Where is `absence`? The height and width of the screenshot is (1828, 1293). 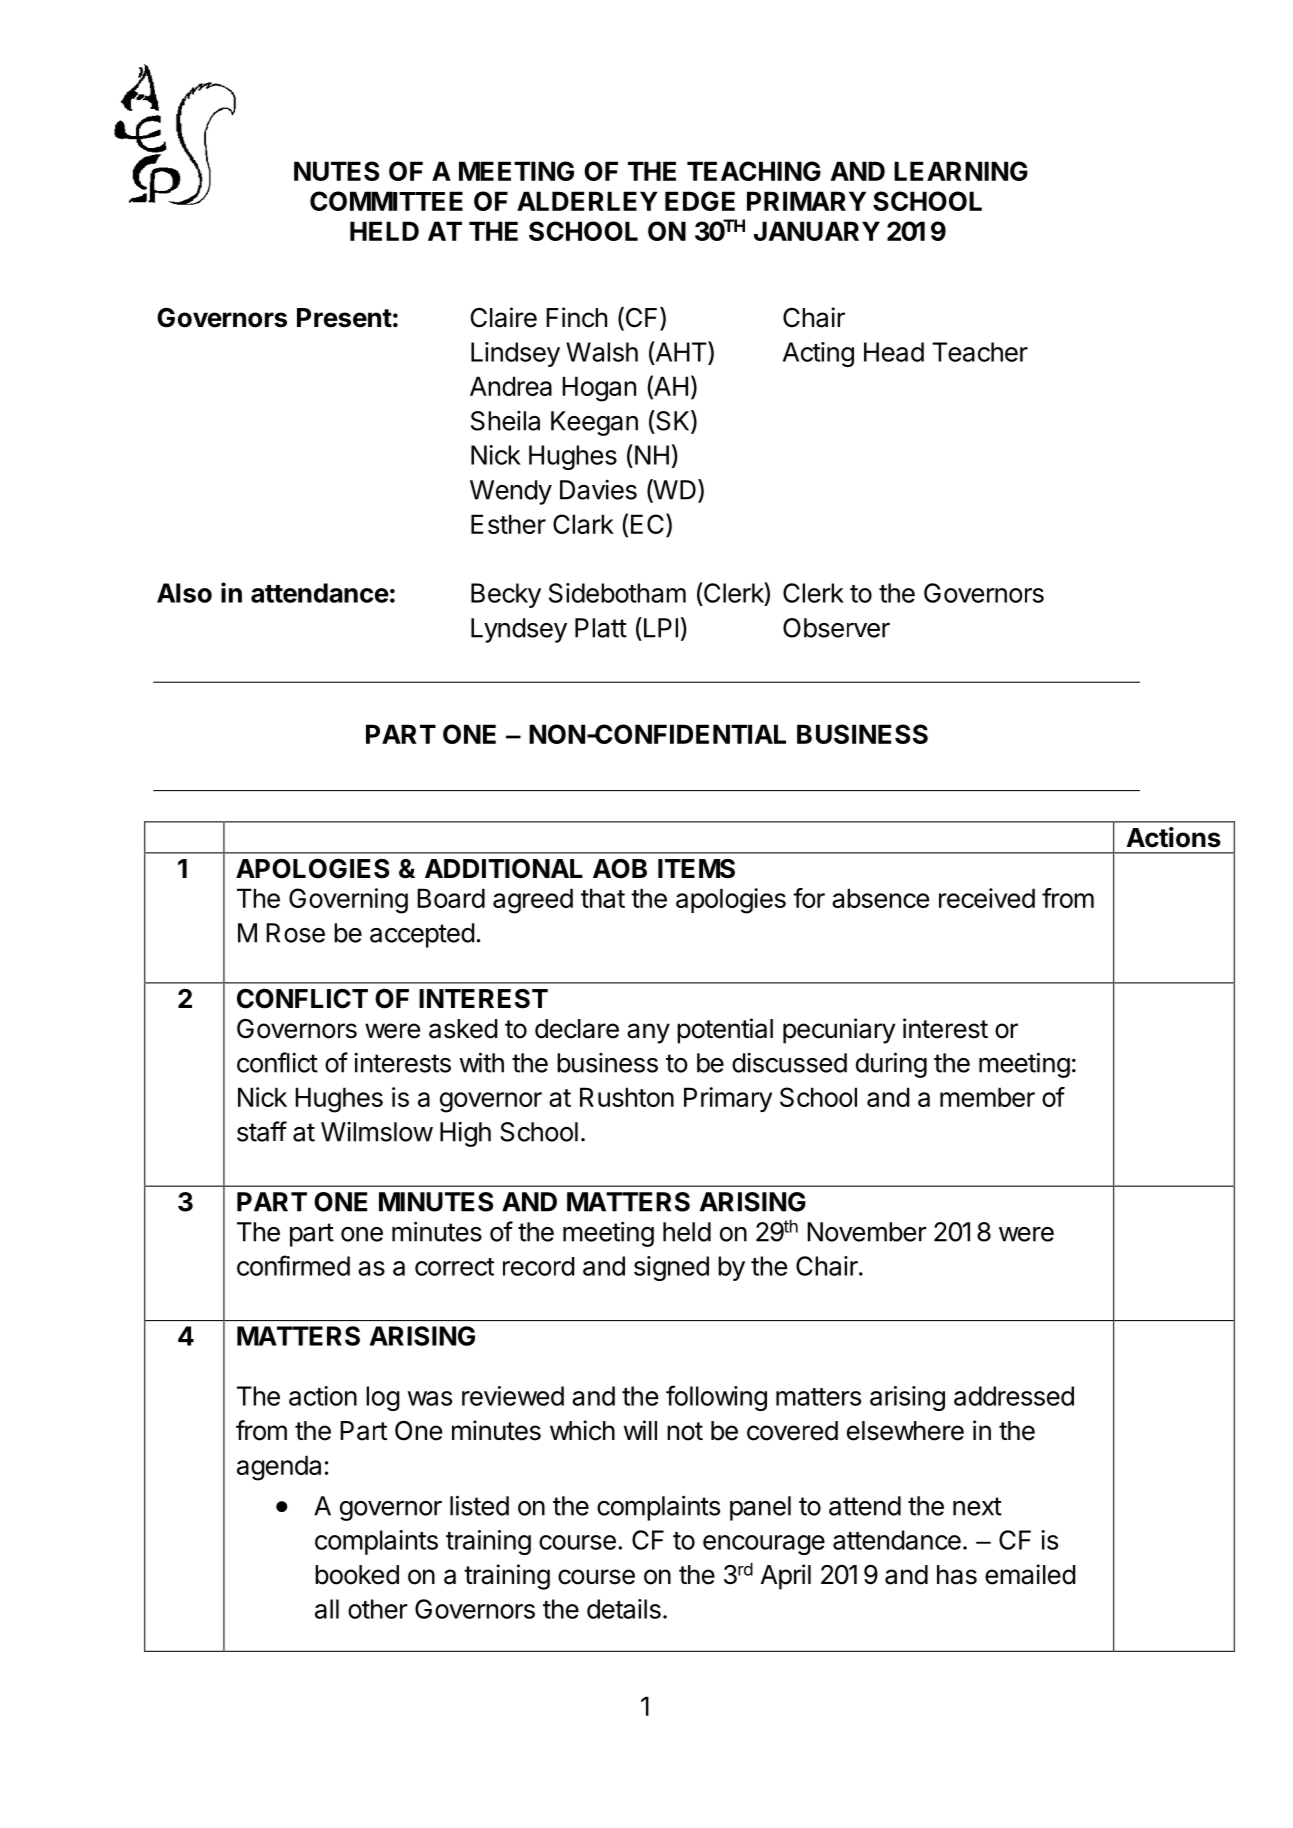 absence is located at coordinates (880, 898).
